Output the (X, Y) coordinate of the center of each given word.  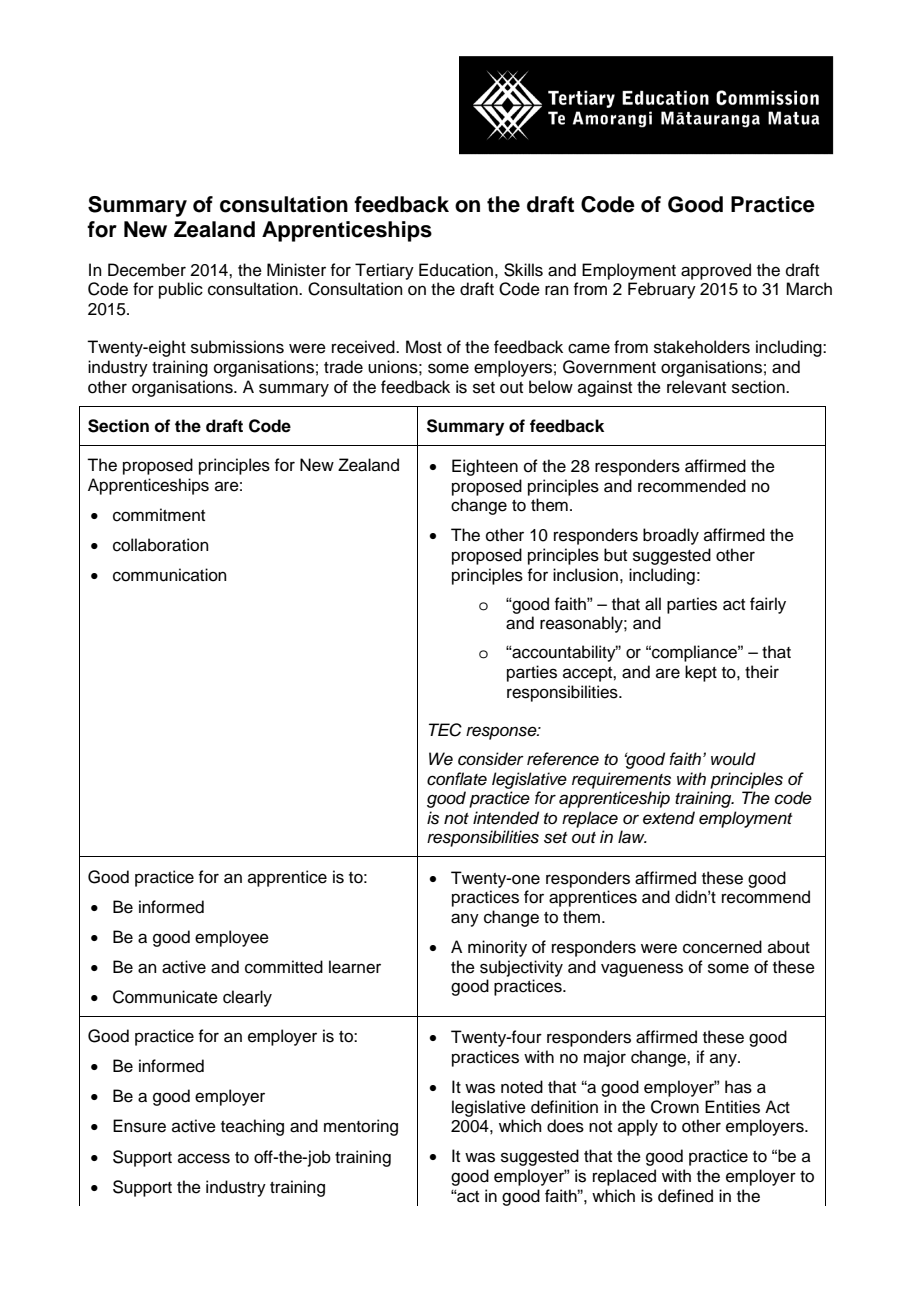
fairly (768, 605)
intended (506, 818)
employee (232, 938)
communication (170, 575)
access (204, 1158)
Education (456, 270)
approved (716, 271)
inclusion (585, 575)
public (181, 290)
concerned (722, 947)
